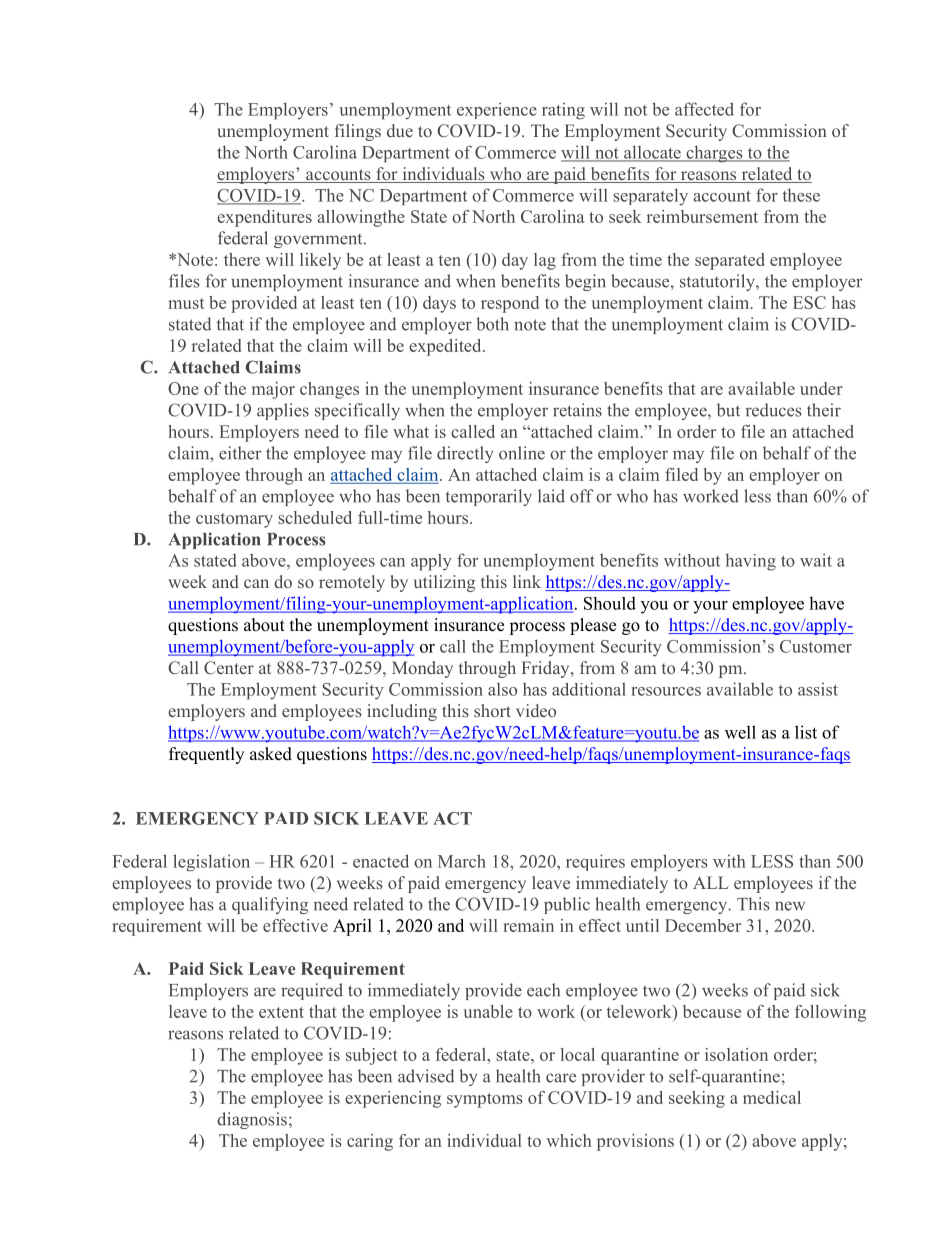  What do you see at coordinates (714, 154) in the document?
I see `charges` at bounding box center [714, 154].
